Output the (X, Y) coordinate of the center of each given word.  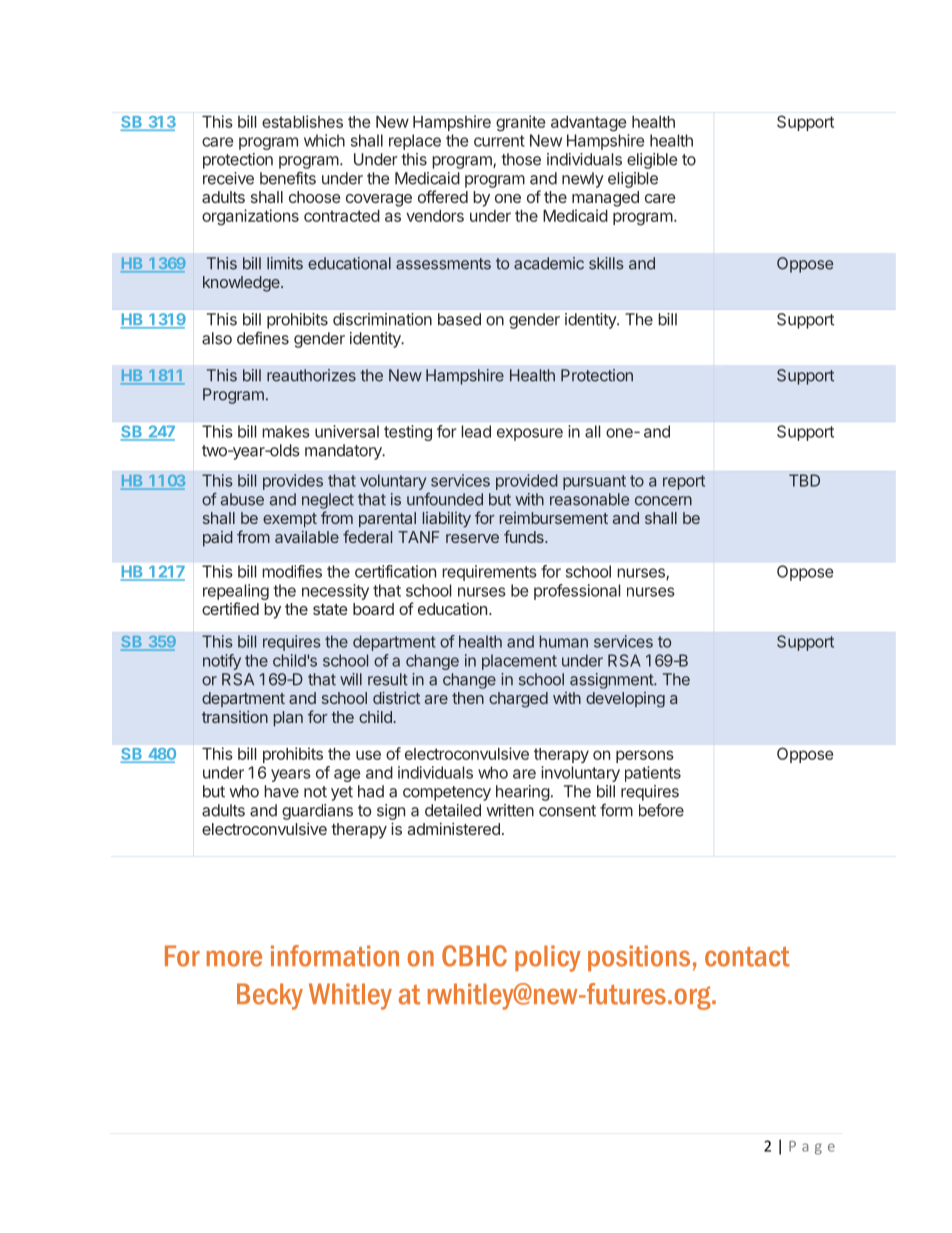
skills (606, 263)
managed (605, 199)
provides (293, 482)
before (661, 810)
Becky (270, 996)
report (684, 482)
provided (527, 482)
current (499, 141)
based (459, 319)
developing (625, 700)
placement (519, 662)
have (281, 791)
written (510, 810)
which (324, 140)
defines (263, 338)
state (330, 609)
